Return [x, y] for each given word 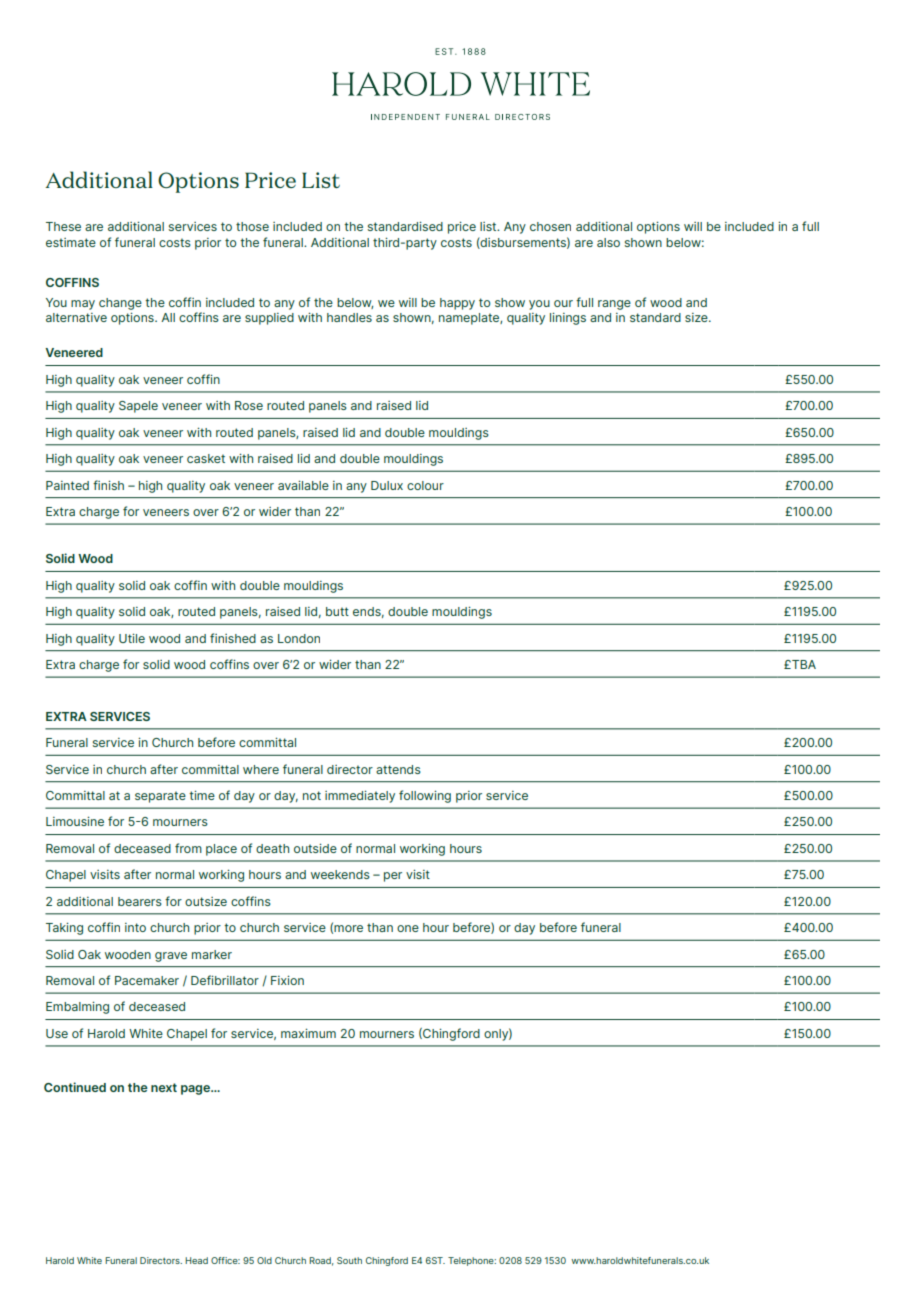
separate [160, 797]
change [120, 304]
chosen [550, 226]
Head [196, 1260]
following [425, 796]
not [312, 795]
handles [349, 317]
